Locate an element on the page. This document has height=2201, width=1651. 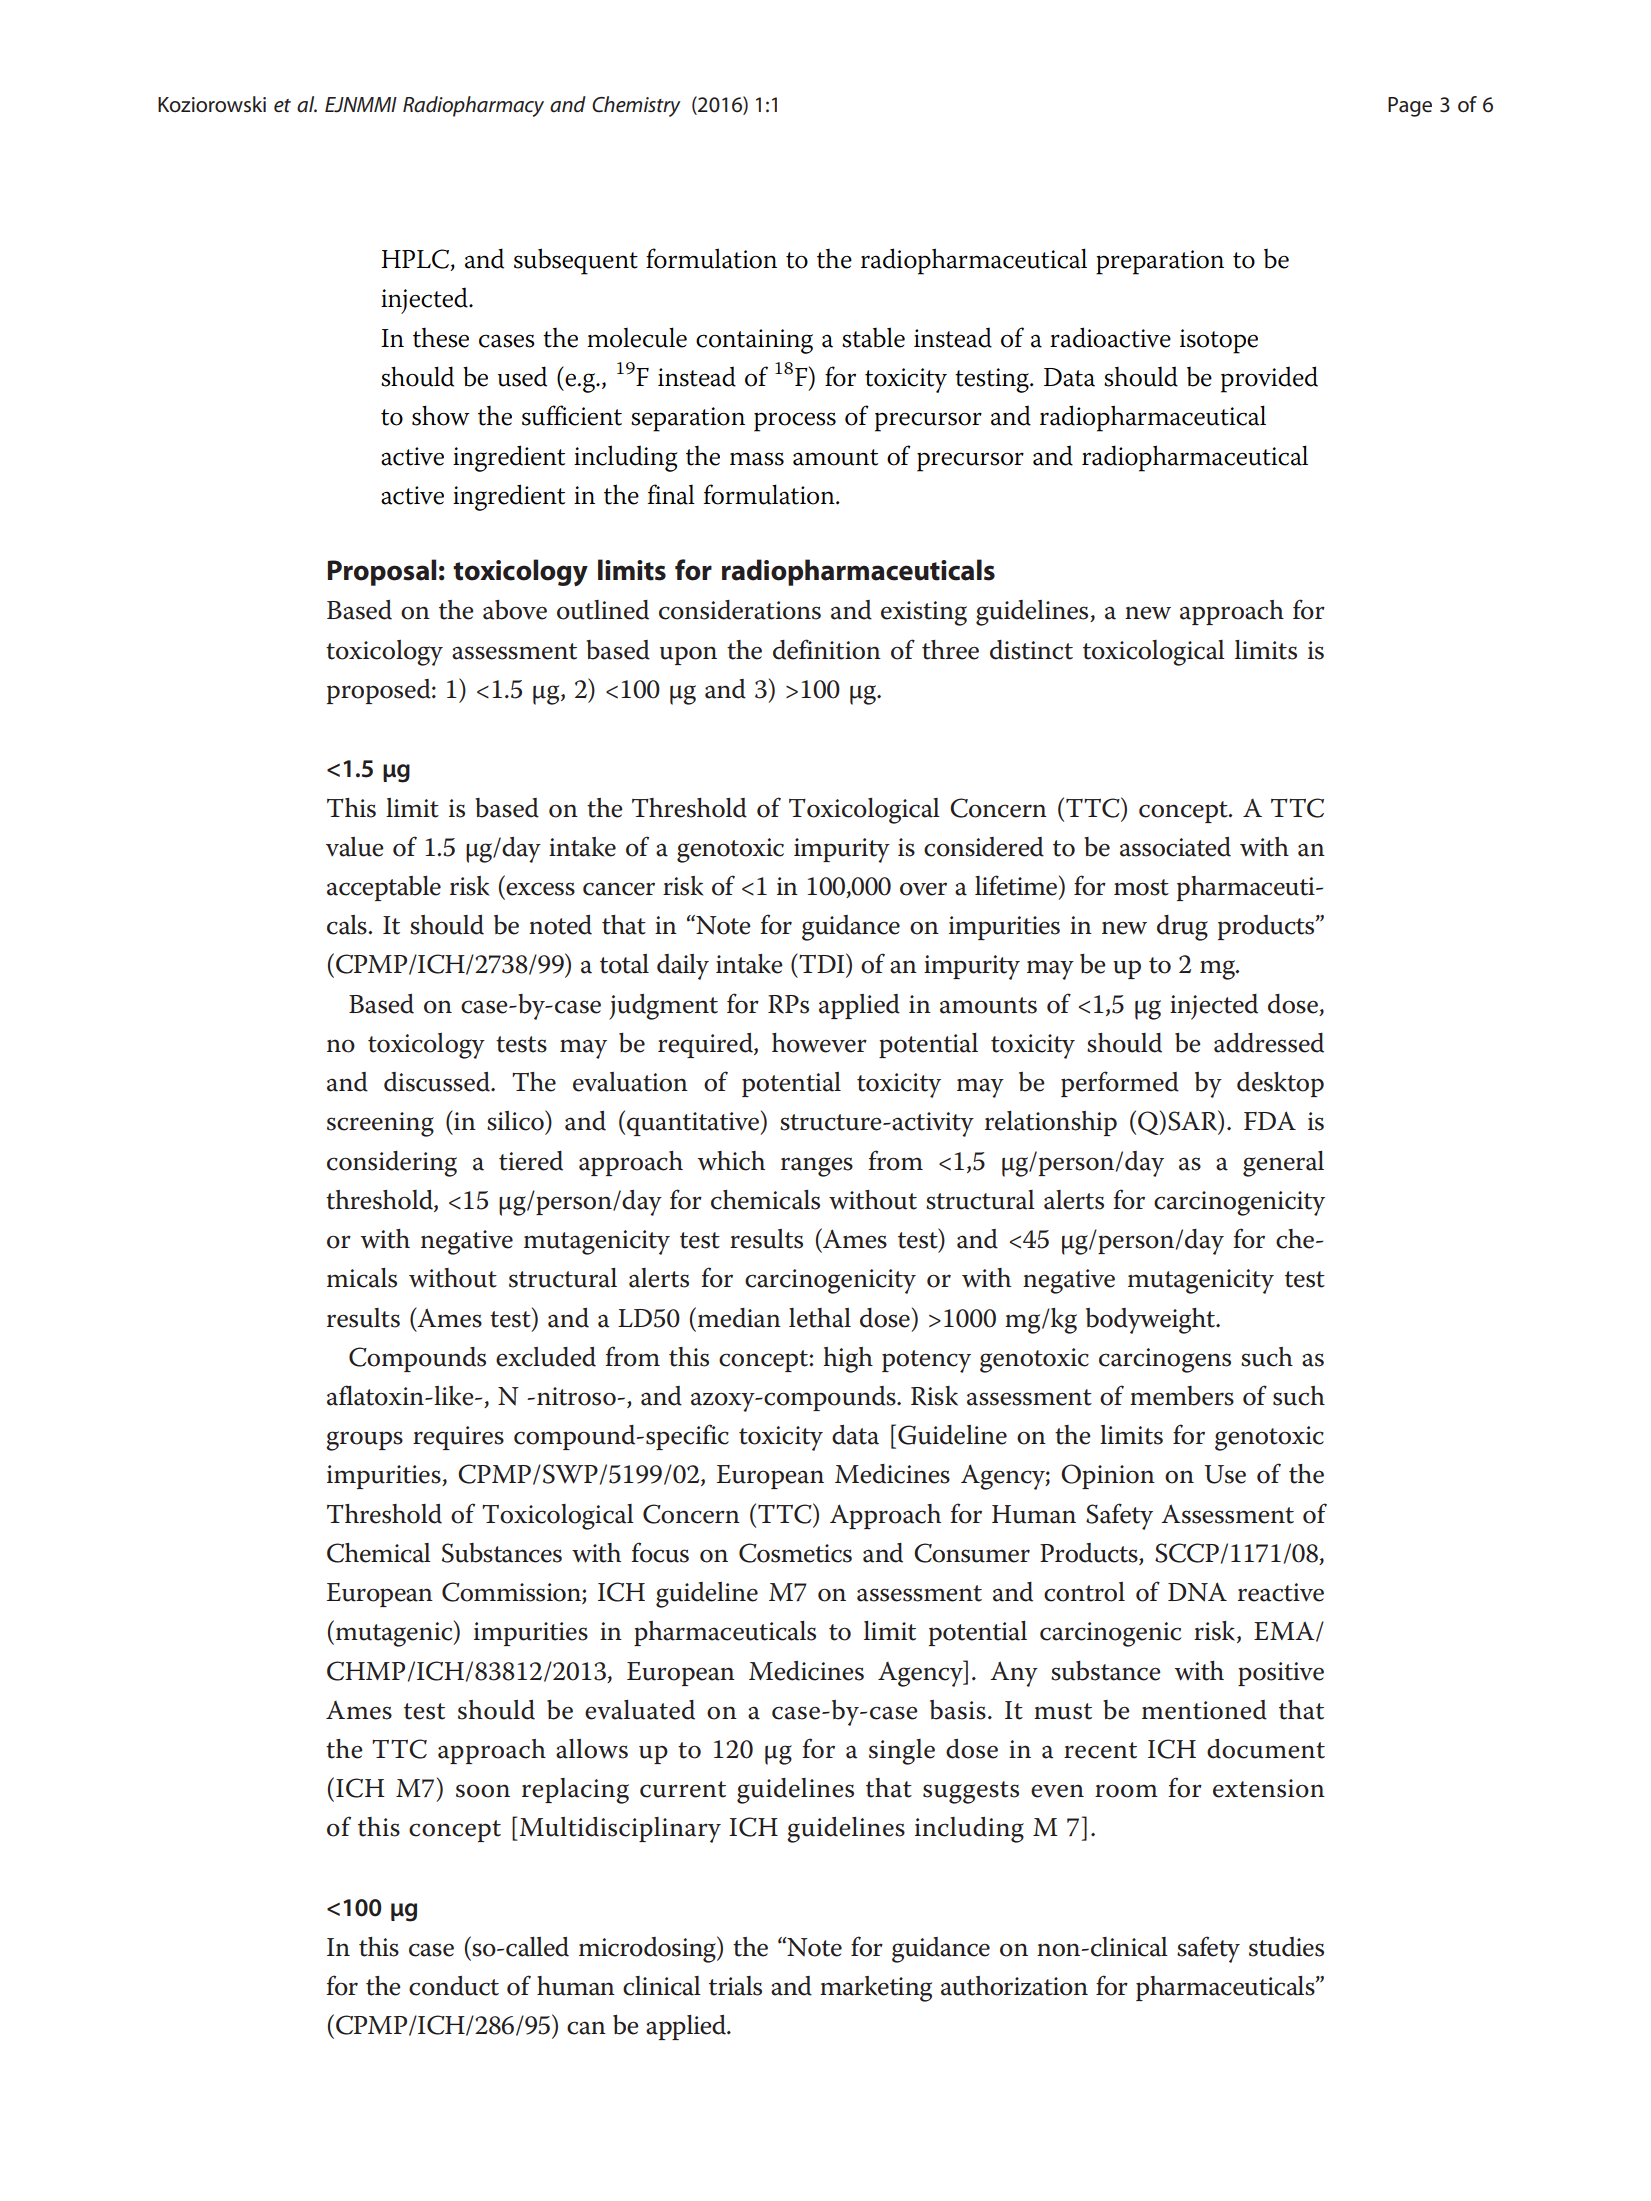
above is located at coordinates (515, 610).
